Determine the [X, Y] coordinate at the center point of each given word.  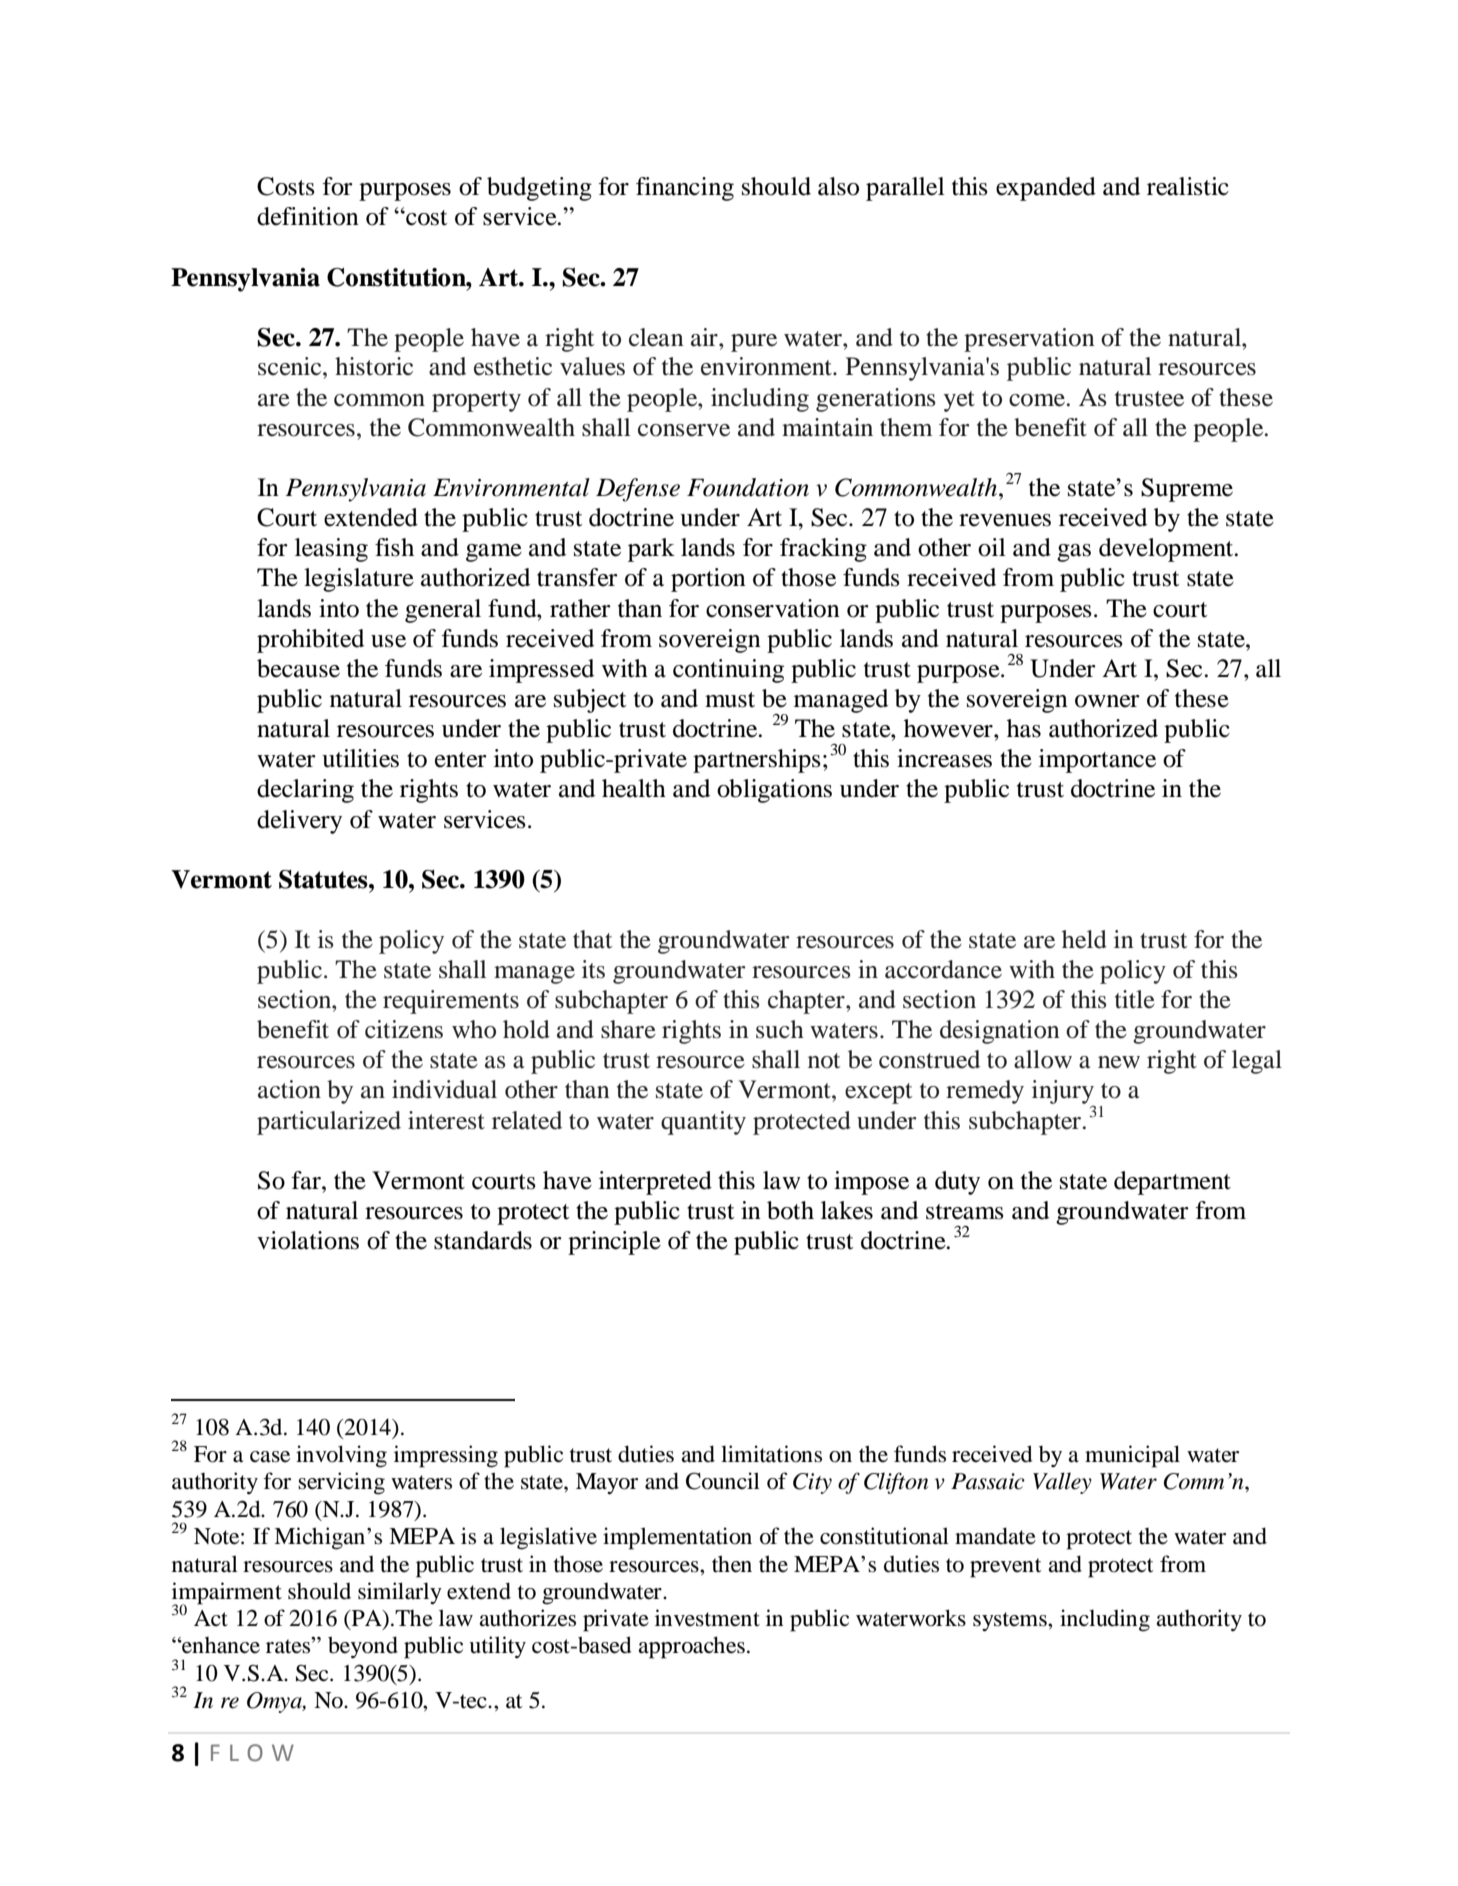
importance [1097, 761]
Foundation [748, 487]
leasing [331, 550]
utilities [360, 758]
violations [308, 1240]
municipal [1132, 1456]
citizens [404, 1029]
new [1119, 1062]
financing [685, 189]
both [790, 1210]
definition [308, 216]
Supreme [1187, 490]
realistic [1188, 186]
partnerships [757, 761]
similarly [400, 1593]
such [780, 1029]
